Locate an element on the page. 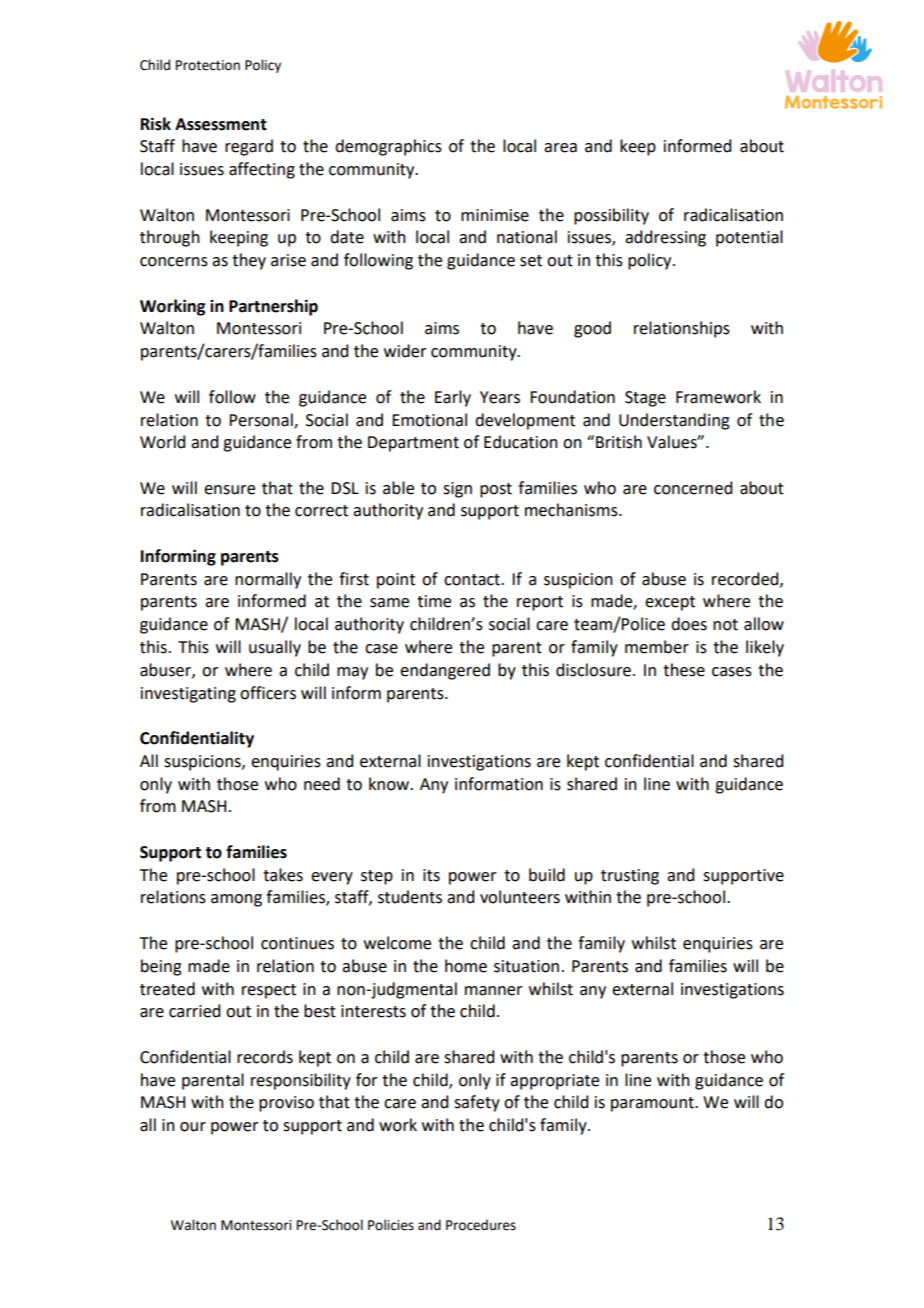 The height and width of the image is (1308, 924). our is located at coordinates (193, 1127).
